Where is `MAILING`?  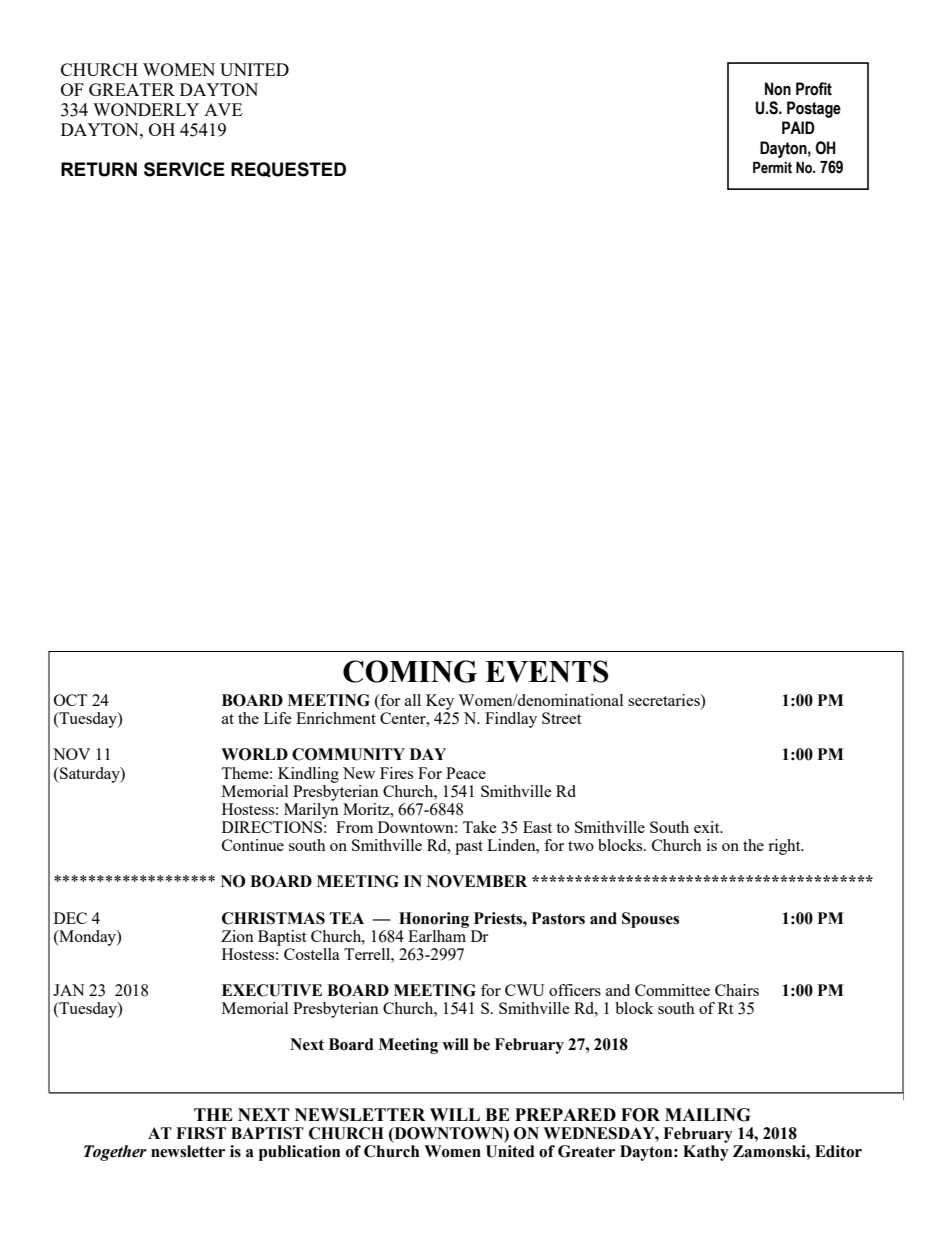 MAILING is located at coordinates (707, 1115).
